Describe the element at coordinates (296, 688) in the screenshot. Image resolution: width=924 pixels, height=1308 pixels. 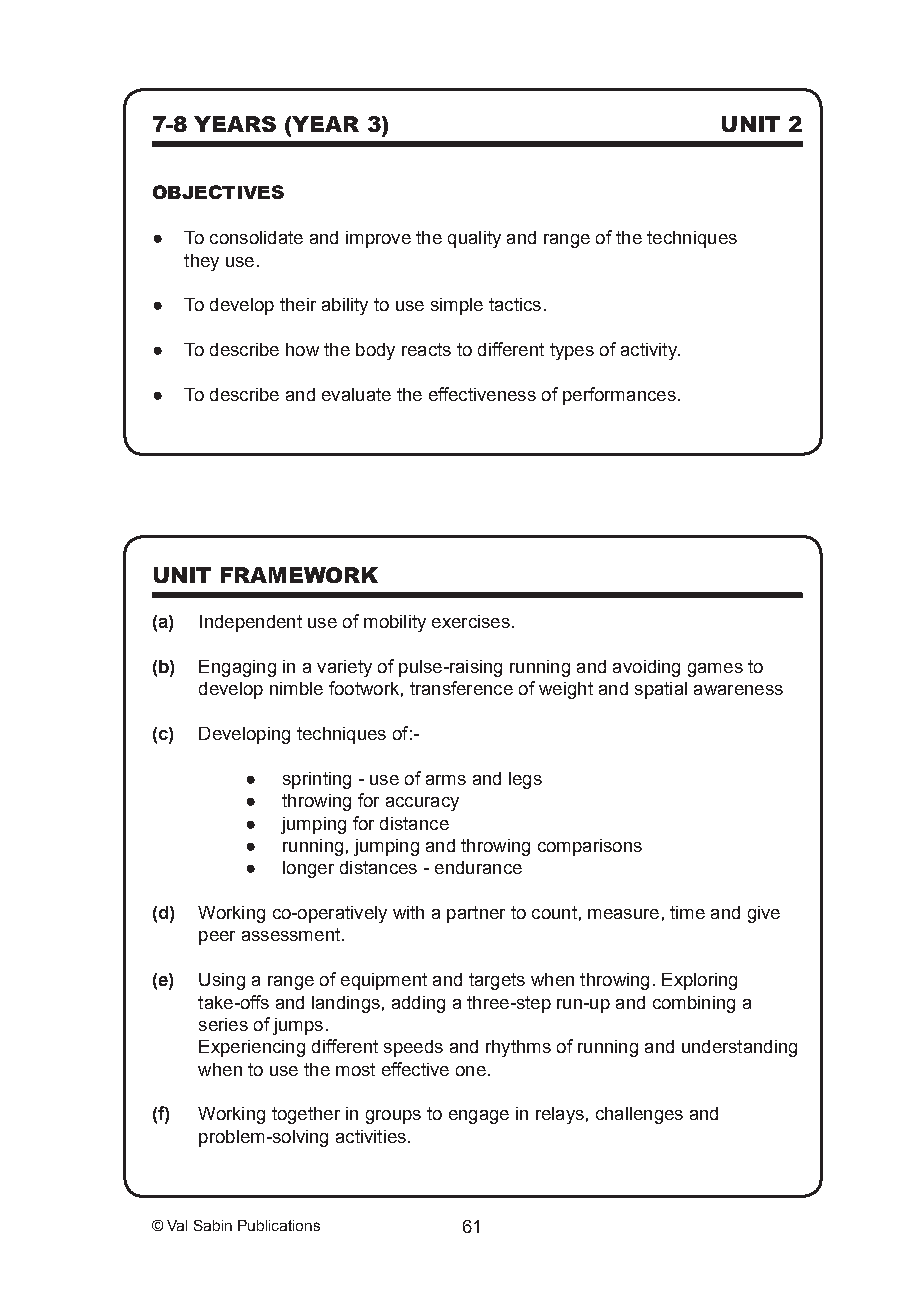
I see `nimble` at that location.
